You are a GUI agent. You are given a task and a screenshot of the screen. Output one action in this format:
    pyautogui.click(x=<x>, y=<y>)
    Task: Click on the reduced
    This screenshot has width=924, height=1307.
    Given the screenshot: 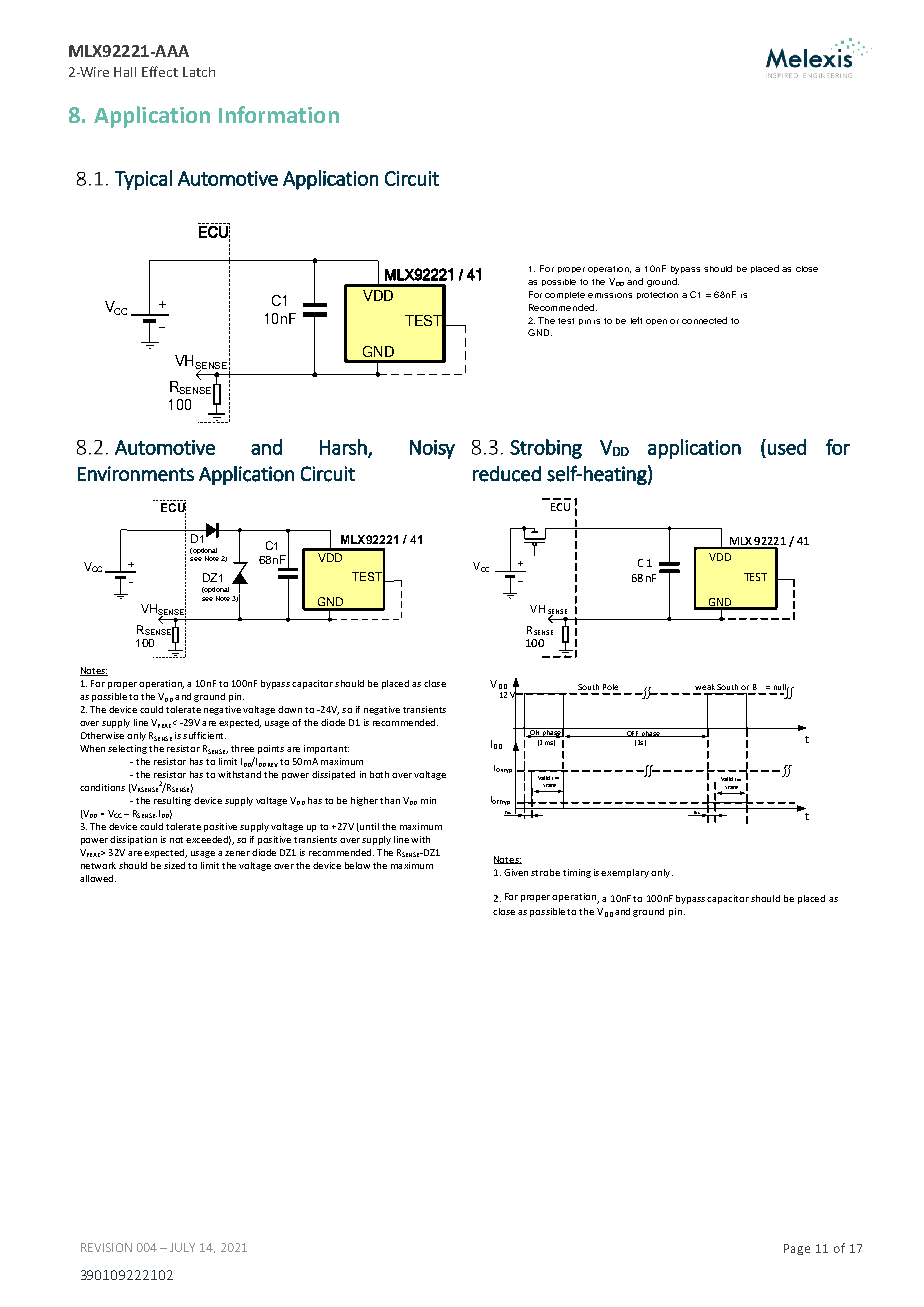 What is the action you would take?
    pyautogui.click(x=507, y=474)
